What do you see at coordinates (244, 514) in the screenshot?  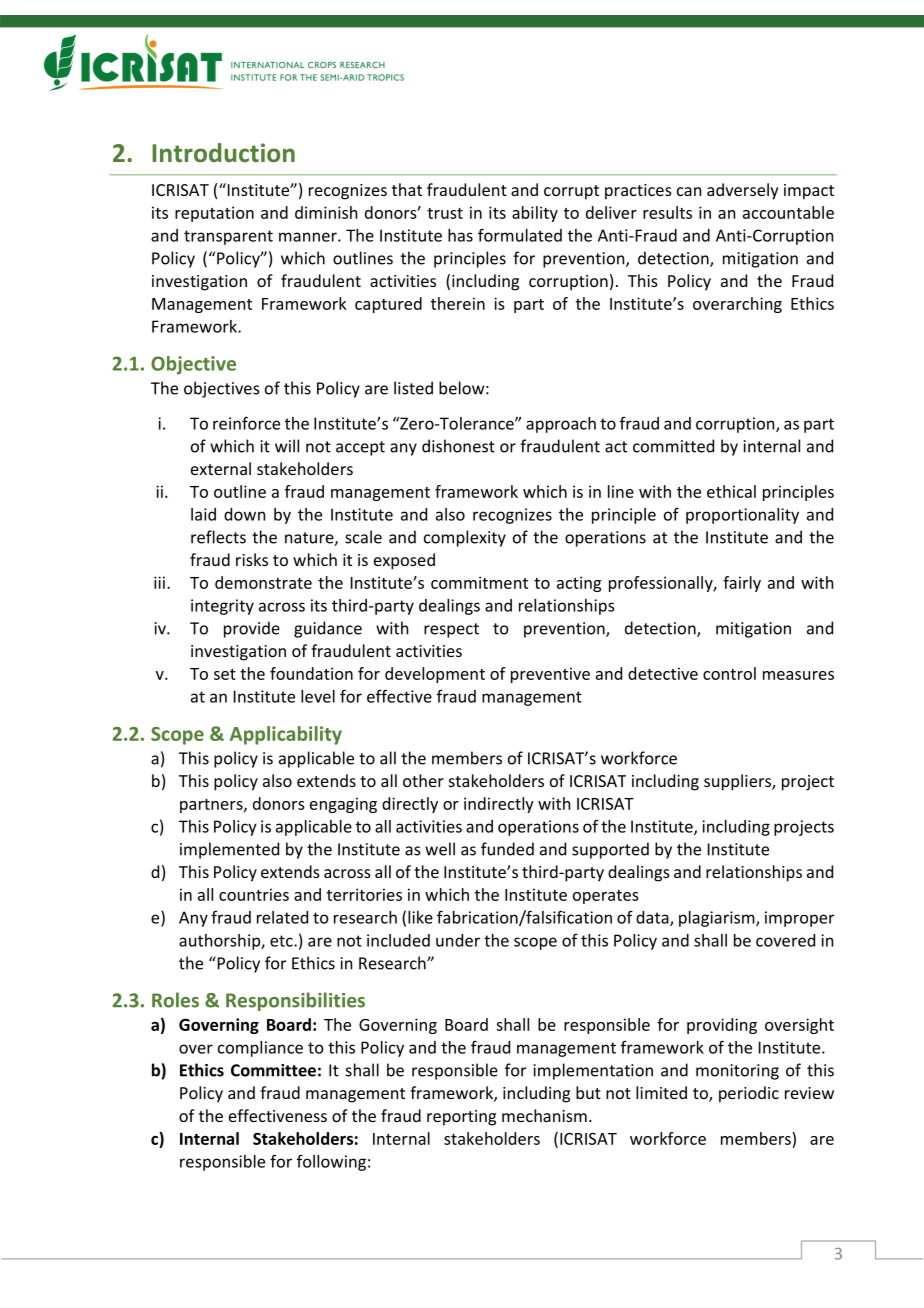 I see `down` at bounding box center [244, 514].
